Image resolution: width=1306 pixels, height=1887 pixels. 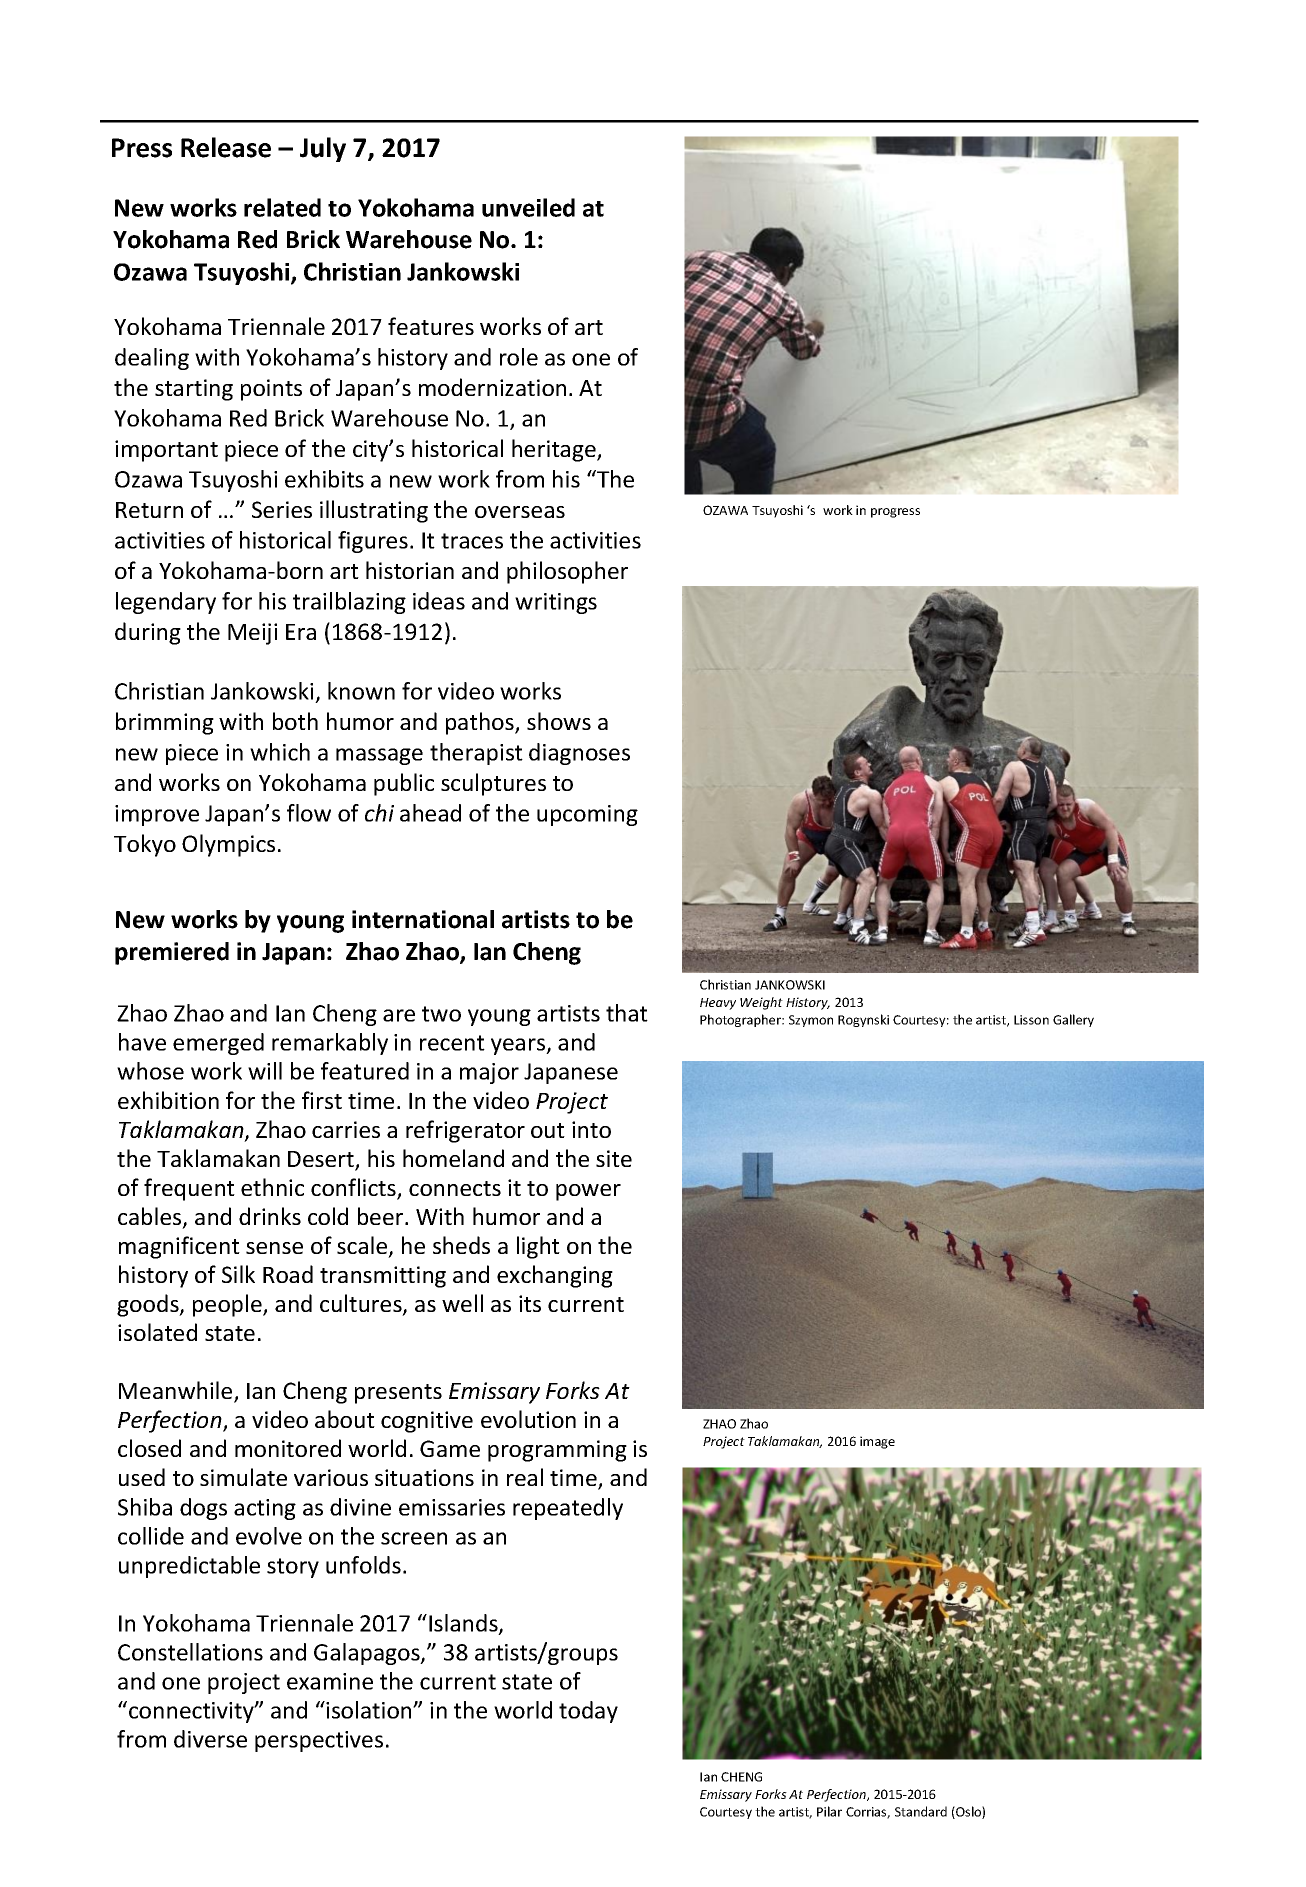 I want to click on diverse, so click(x=210, y=1739).
